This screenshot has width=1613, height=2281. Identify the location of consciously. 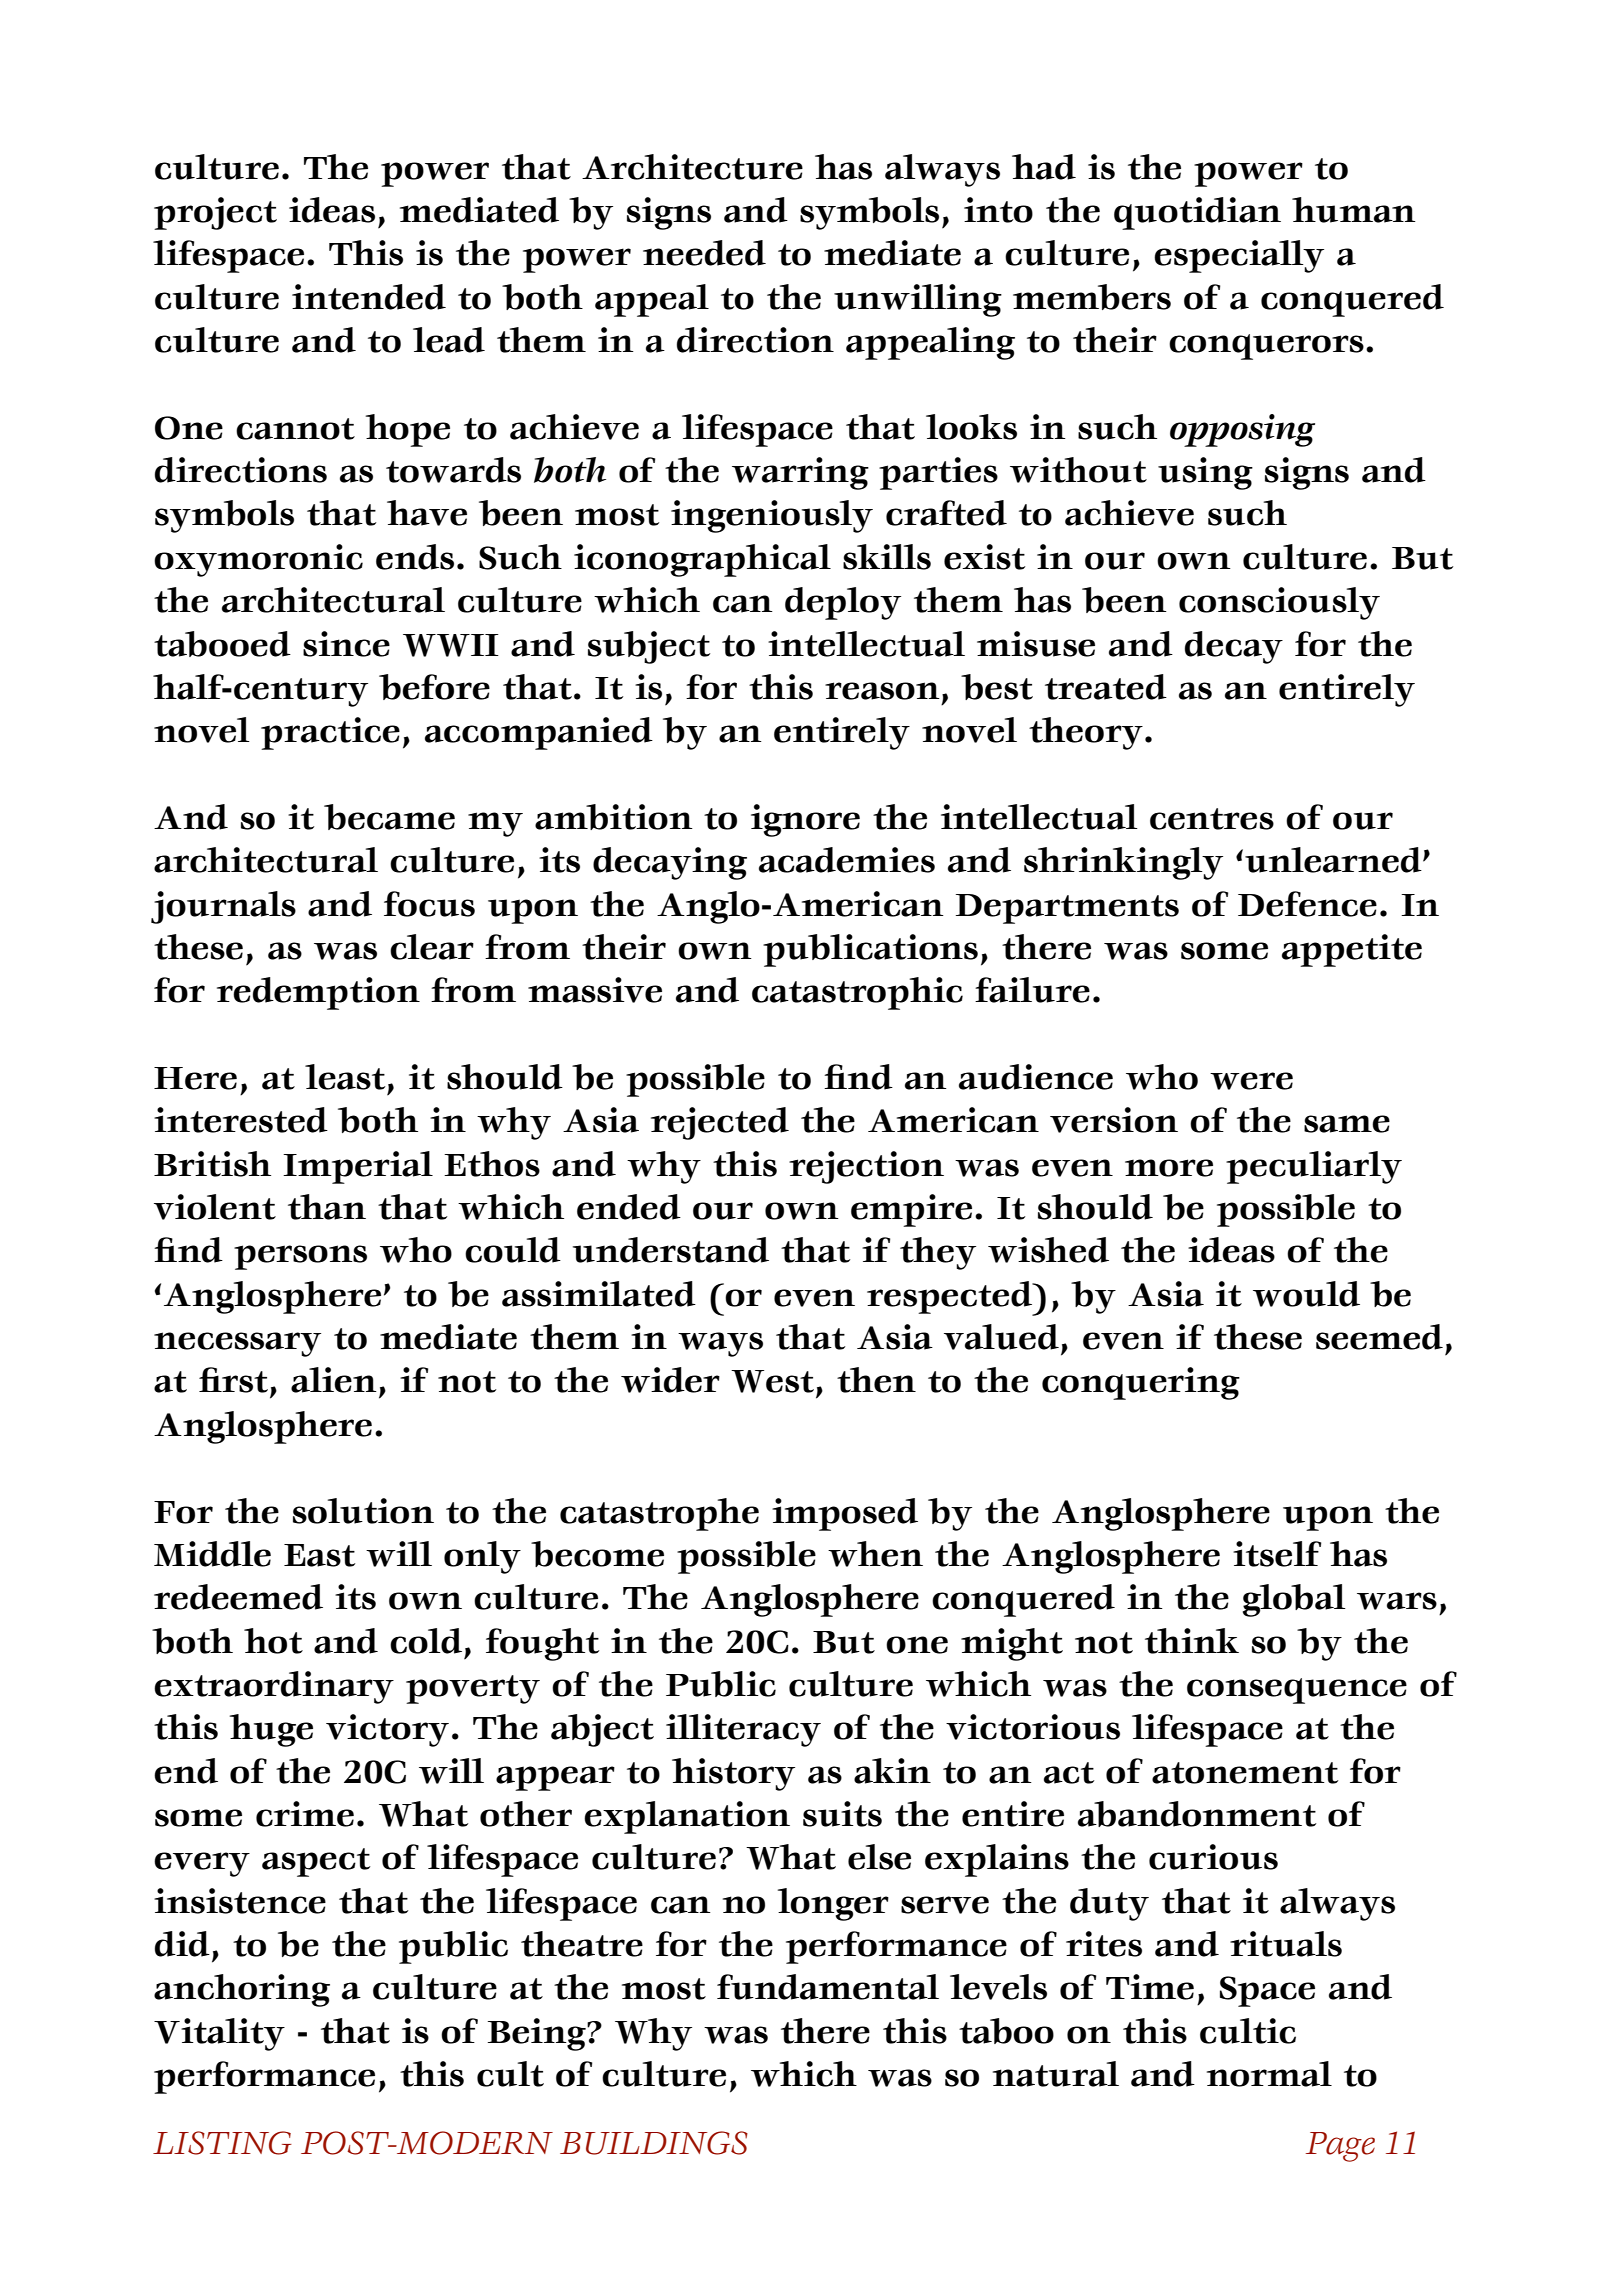
(1279, 603).
